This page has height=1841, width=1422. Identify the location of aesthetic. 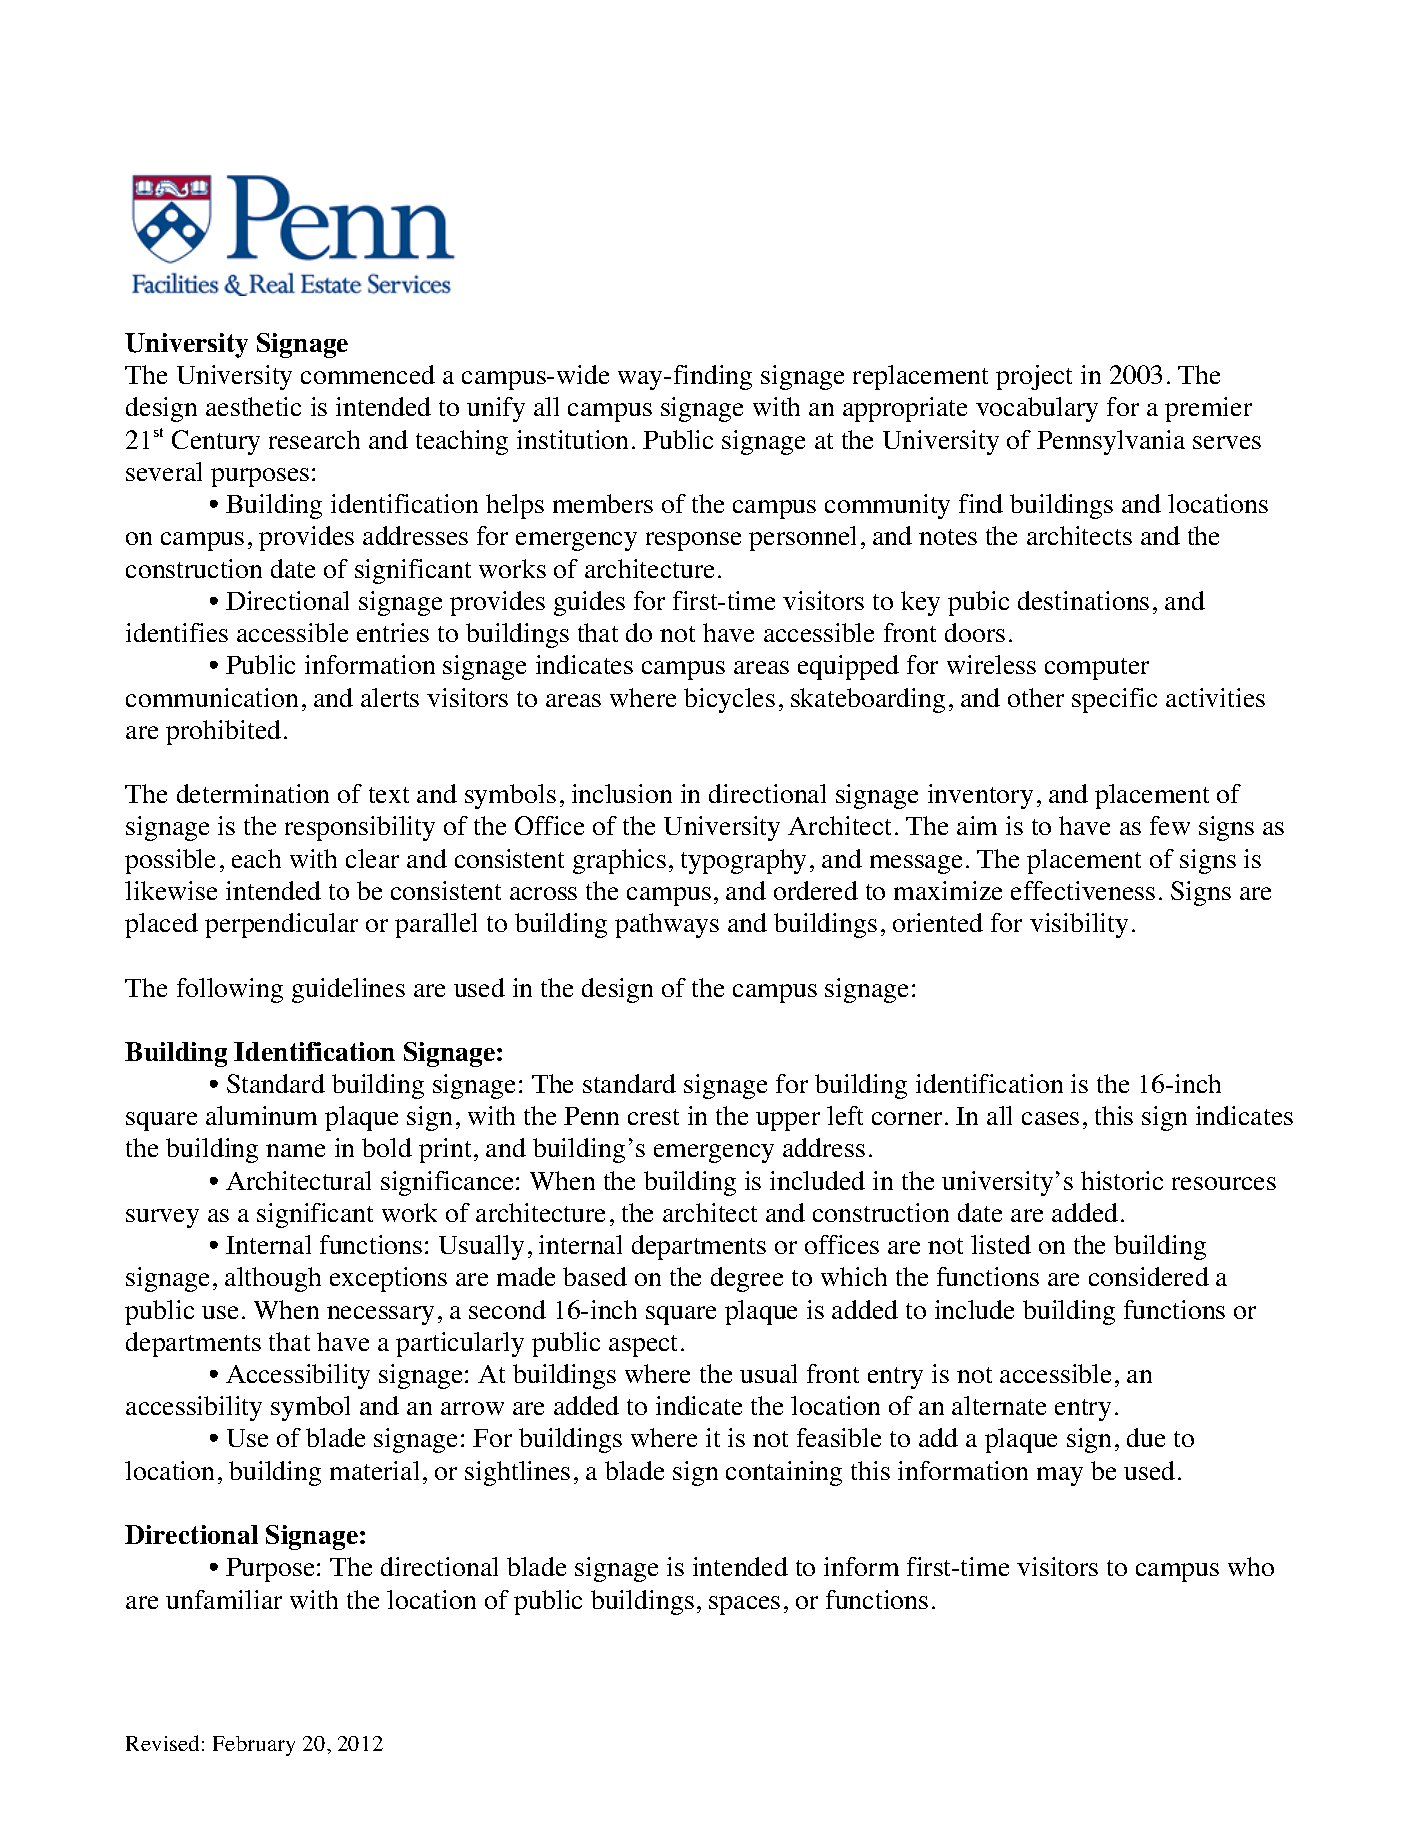
(253, 406).
